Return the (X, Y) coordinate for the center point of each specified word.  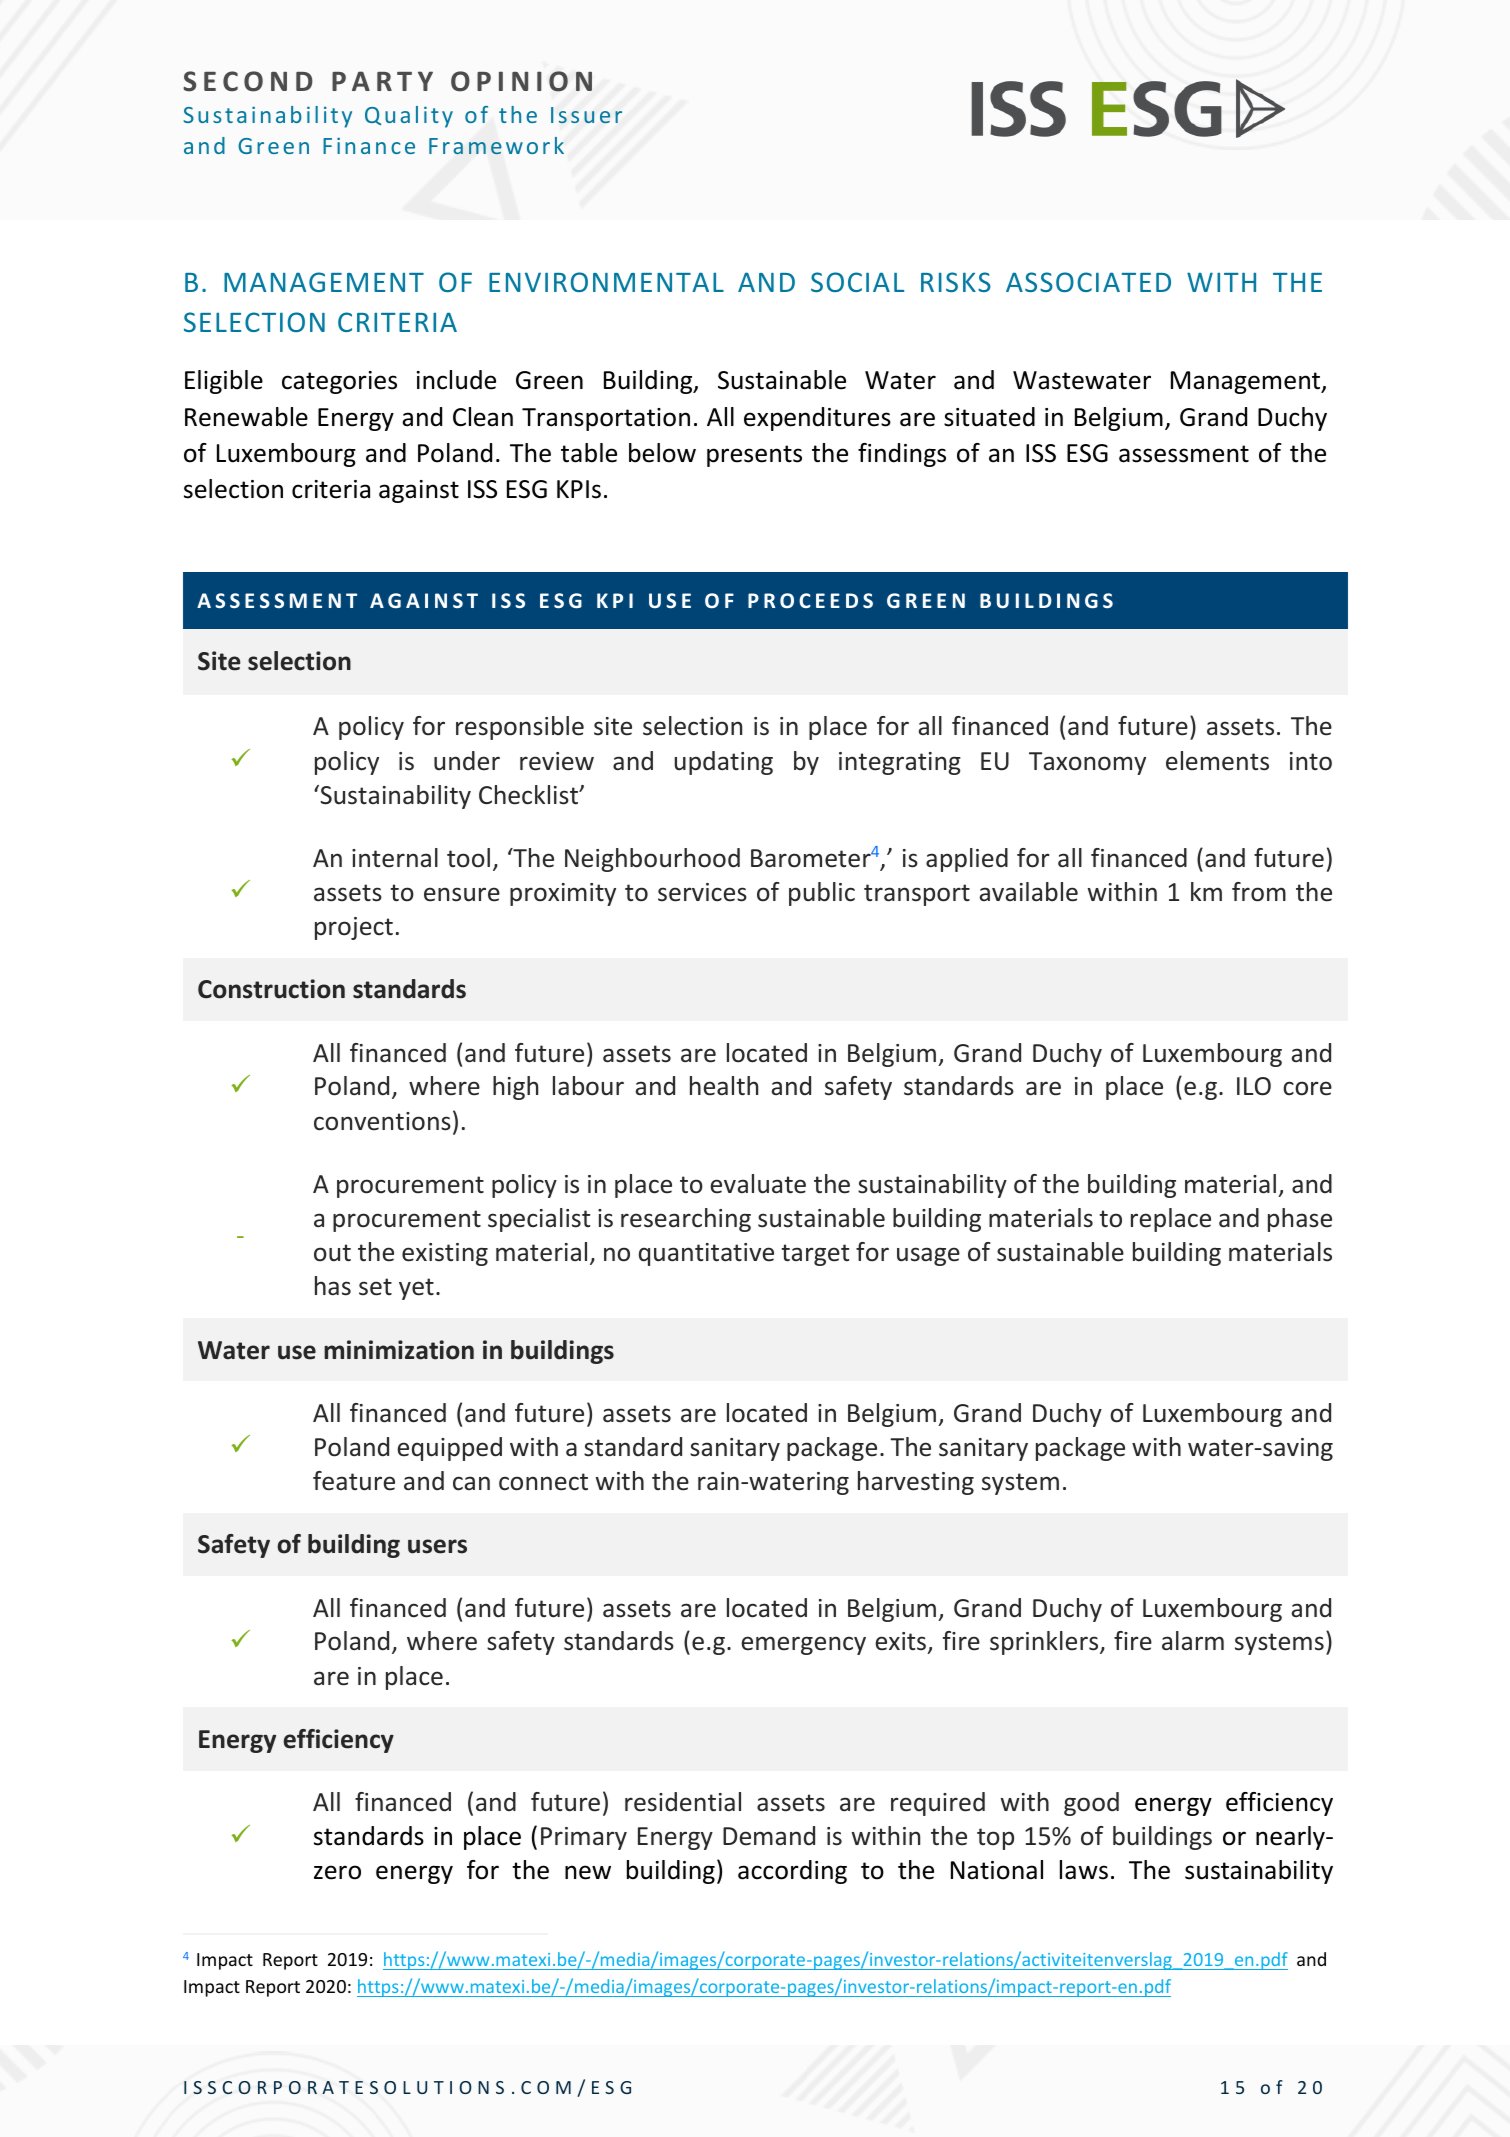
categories (339, 382)
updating (724, 763)
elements (1217, 761)
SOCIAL (857, 282)
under (467, 761)
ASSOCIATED (1088, 282)
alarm (1193, 1641)
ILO (1254, 1086)
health (724, 1086)
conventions (382, 1121)
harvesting (916, 1483)
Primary (584, 1838)
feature (354, 1481)
